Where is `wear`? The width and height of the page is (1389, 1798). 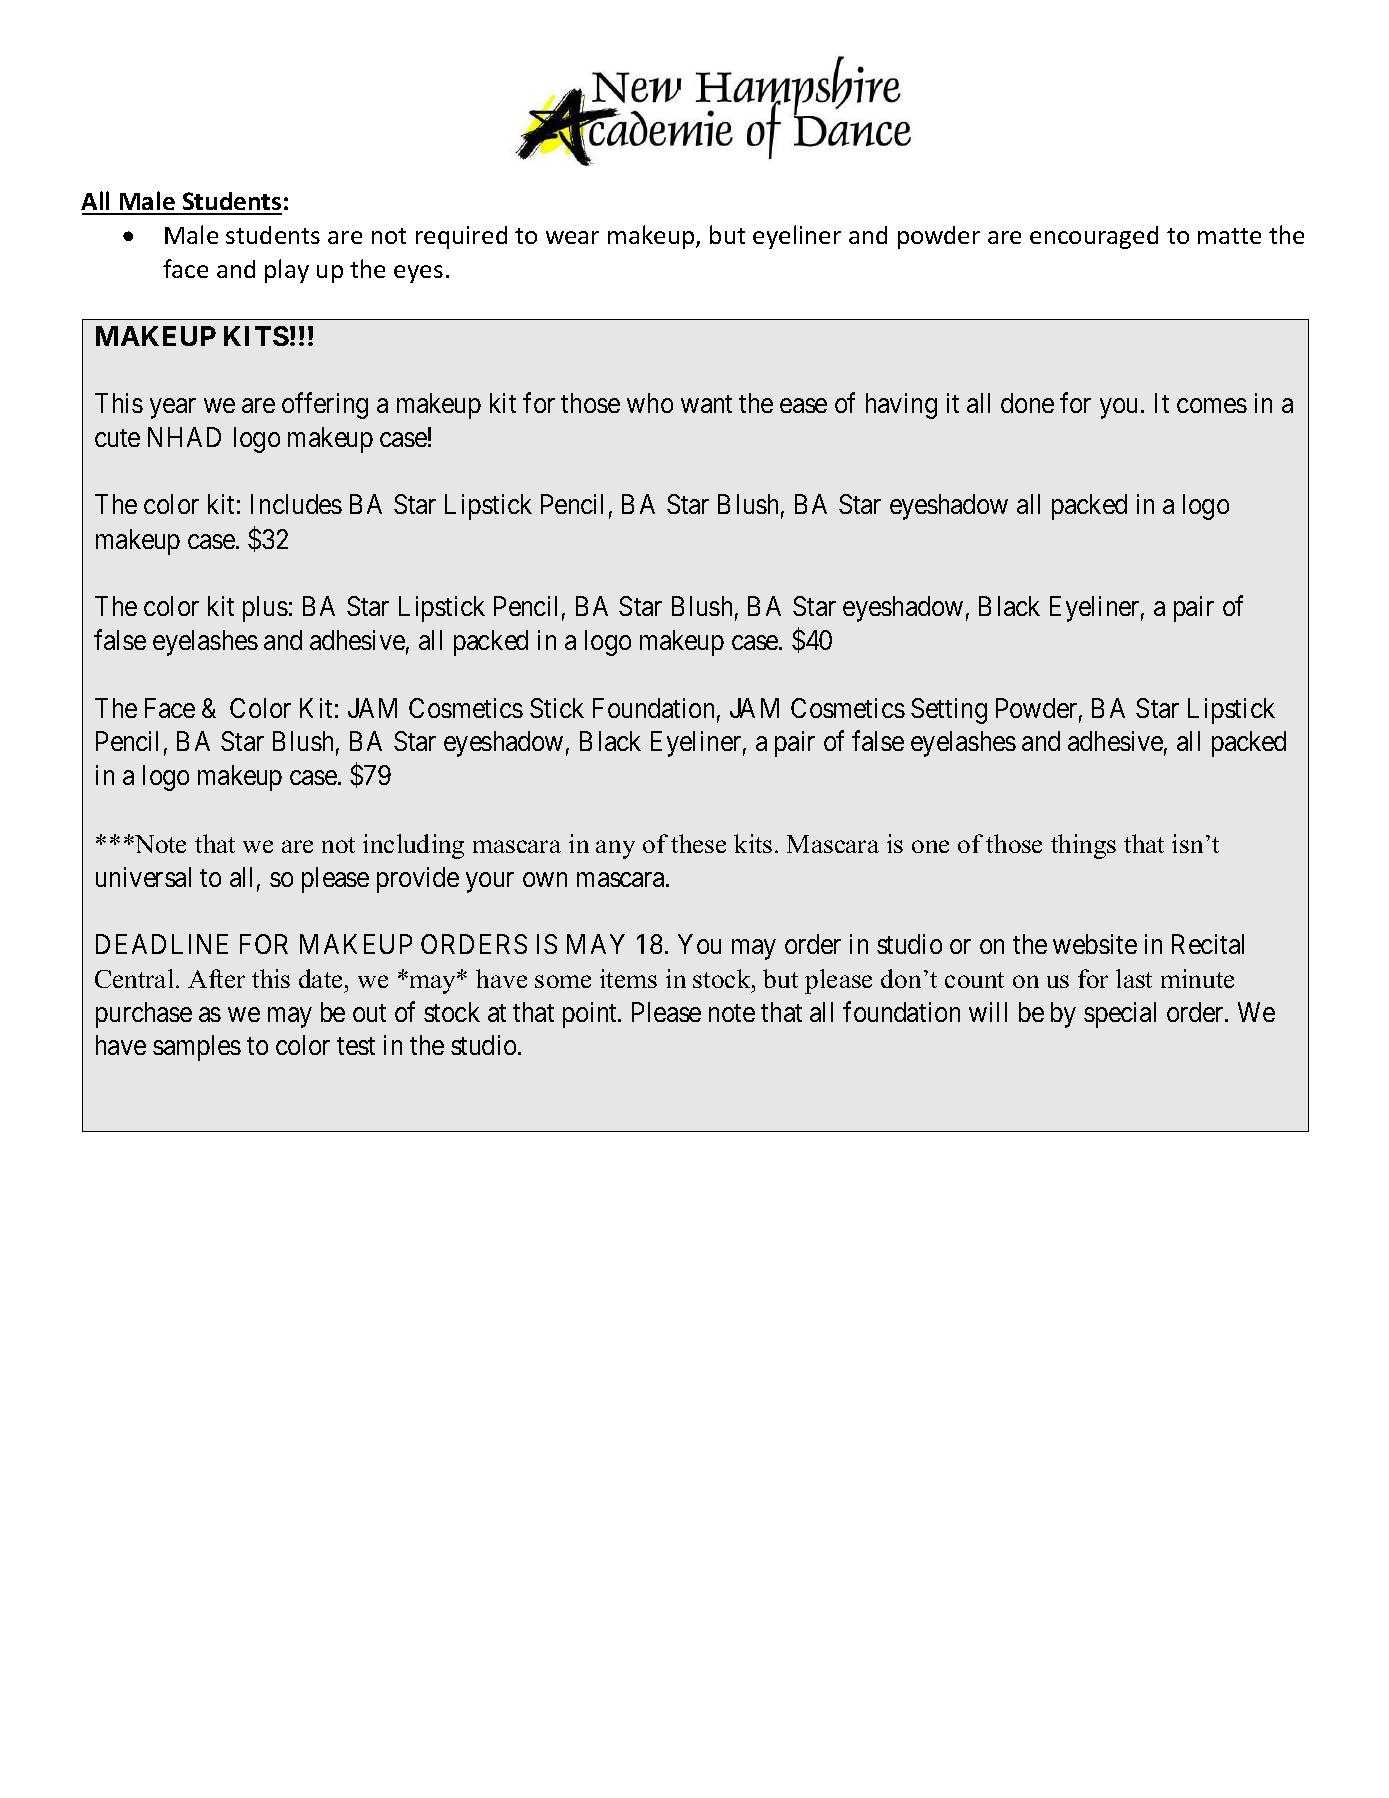
wear is located at coordinates (572, 237).
